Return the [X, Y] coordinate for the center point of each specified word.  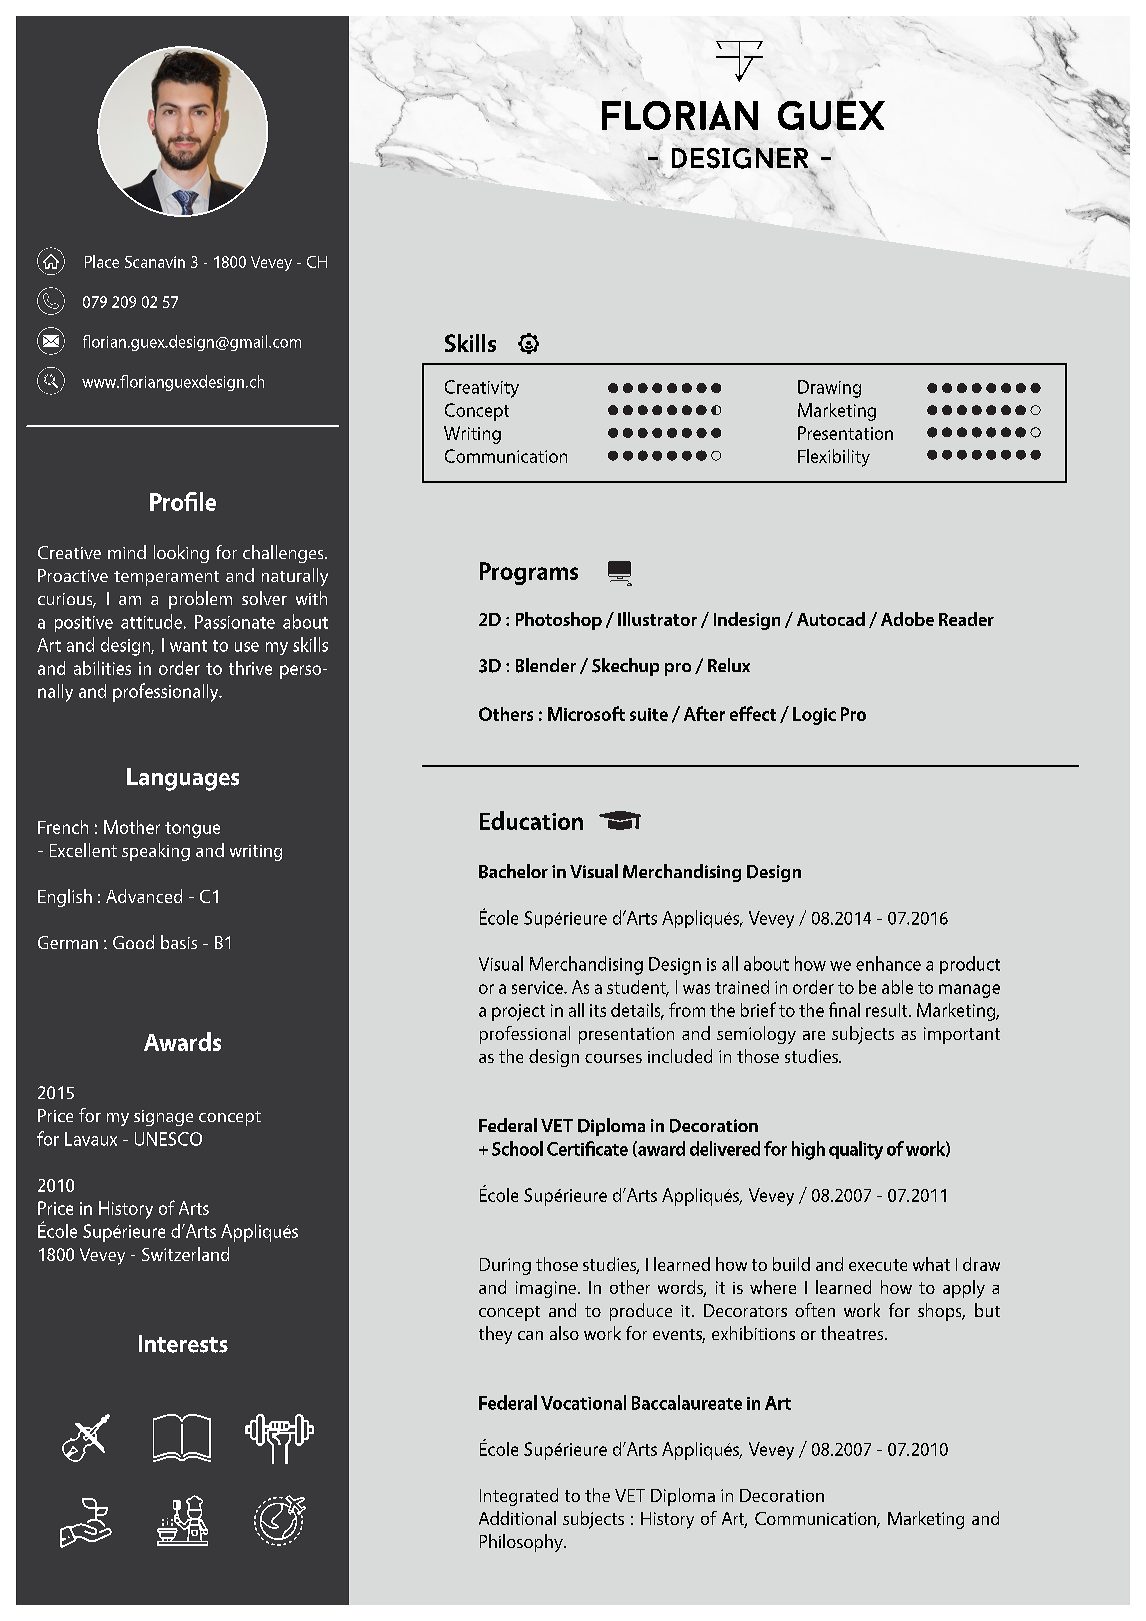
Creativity [482, 389]
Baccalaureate [687, 1402]
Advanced [144, 896]
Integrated [519, 1497]
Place [102, 261]
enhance [888, 963]
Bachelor [513, 871]
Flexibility [834, 458]
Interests [183, 1344]
